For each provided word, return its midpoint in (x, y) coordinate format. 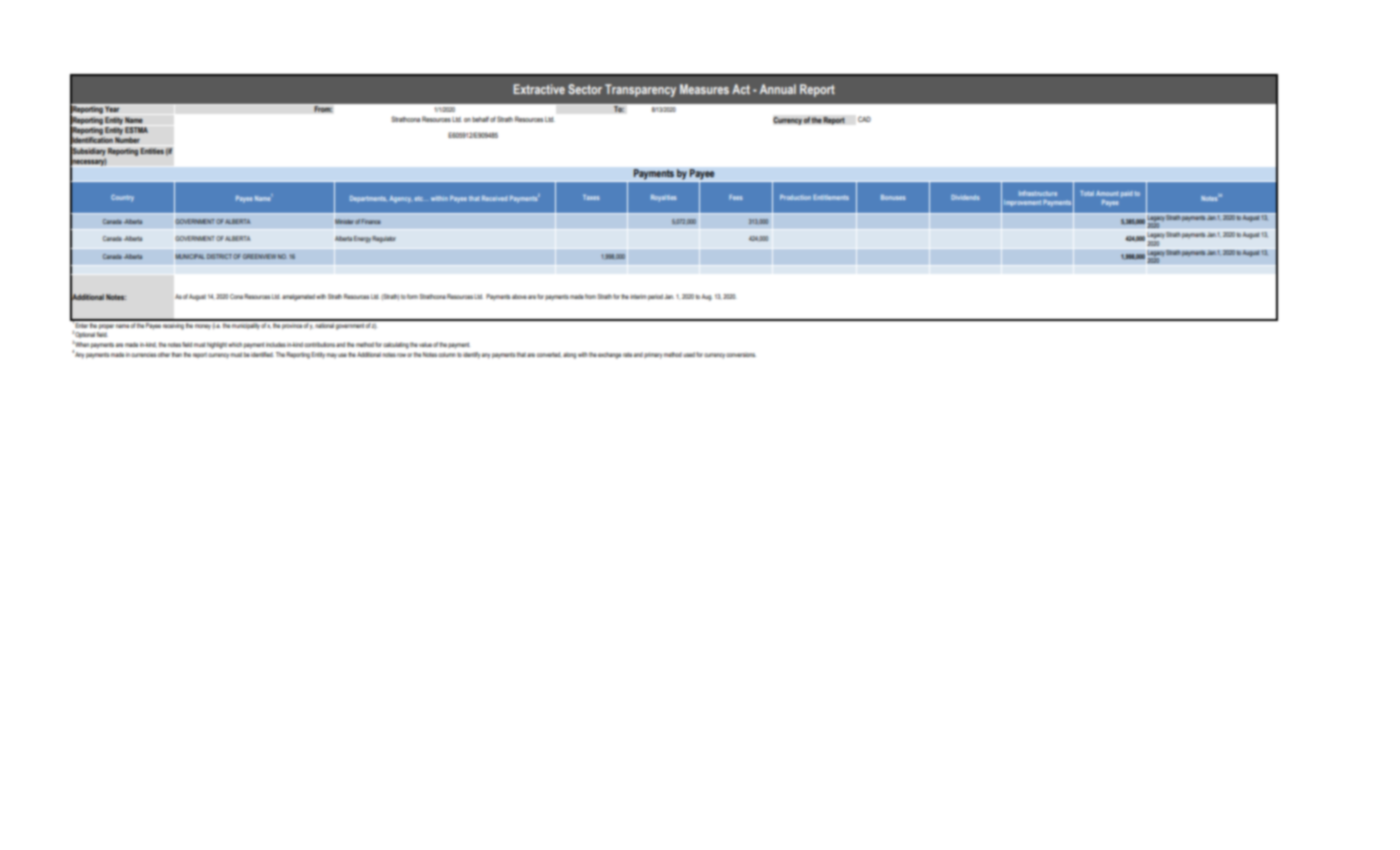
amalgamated (298, 297)
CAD (864, 119)
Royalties (664, 198)
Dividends (965, 197)
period (655, 297)
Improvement (1022, 203)
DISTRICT (219, 256)
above (519, 296)
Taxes (591, 197)
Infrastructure (1038, 193)
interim (638, 296)
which (235, 344)
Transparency (640, 90)
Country (122, 198)
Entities (152, 151)
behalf (480, 119)
